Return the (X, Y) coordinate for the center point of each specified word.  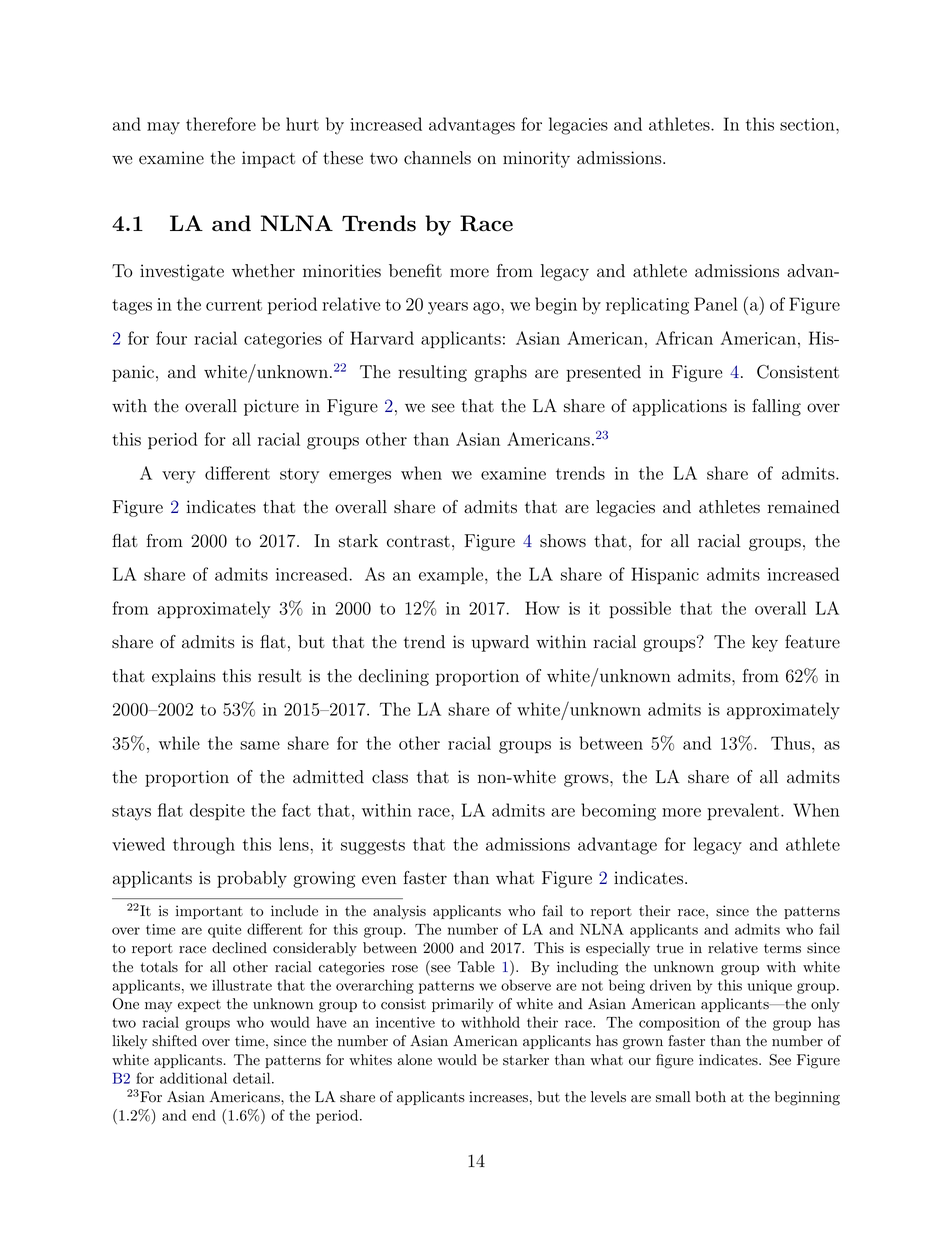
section (808, 124)
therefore (221, 124)
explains (184, 677)
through (204, 846)
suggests (373, 847)
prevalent (743, 812)
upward (500, 643)
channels (437, 158)
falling (776, 407)
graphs (500, 373)
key (765, 643)
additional (193, 1078)
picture (271, 407)
